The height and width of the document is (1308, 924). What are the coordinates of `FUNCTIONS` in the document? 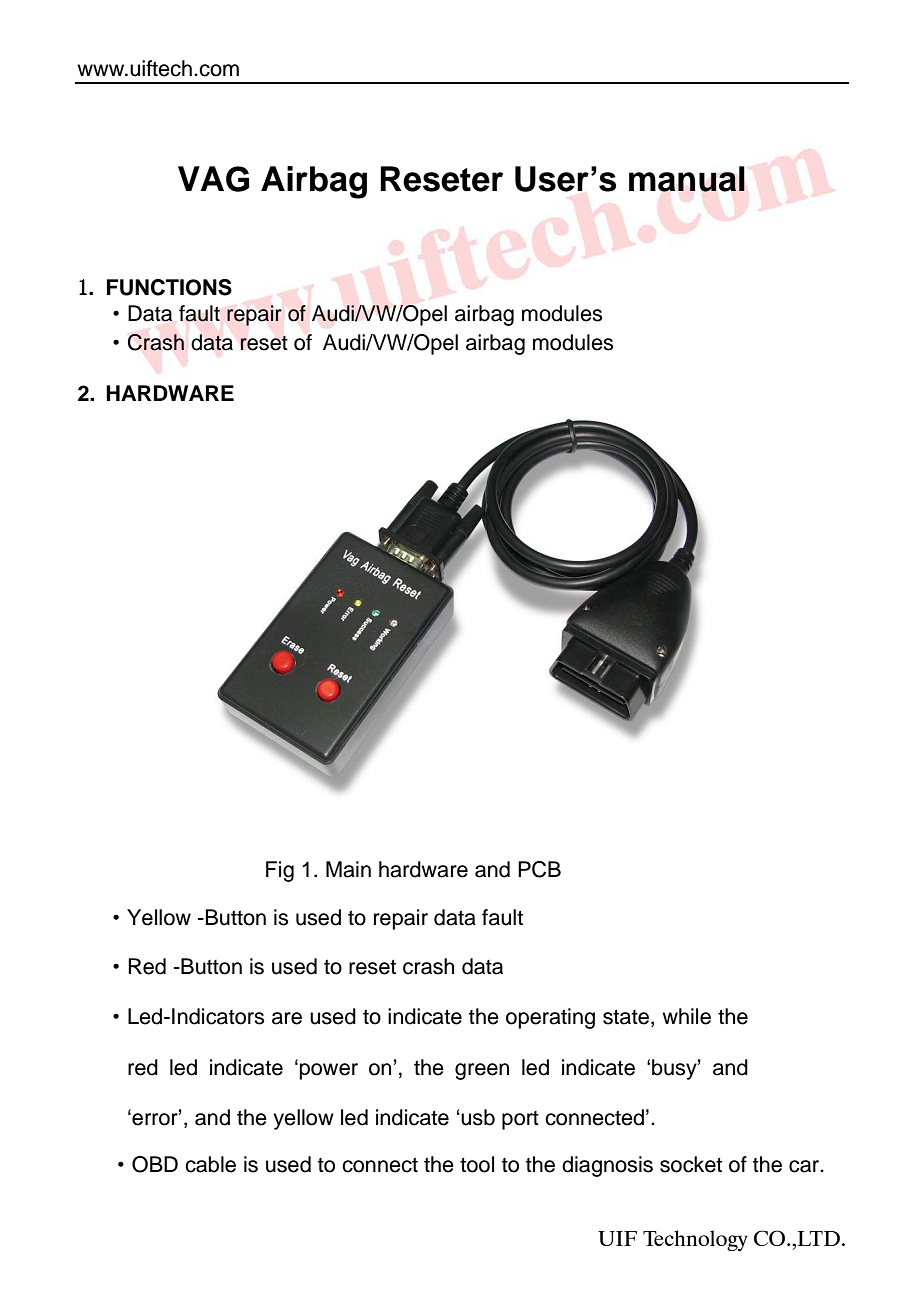 It's located at (169, 287).
